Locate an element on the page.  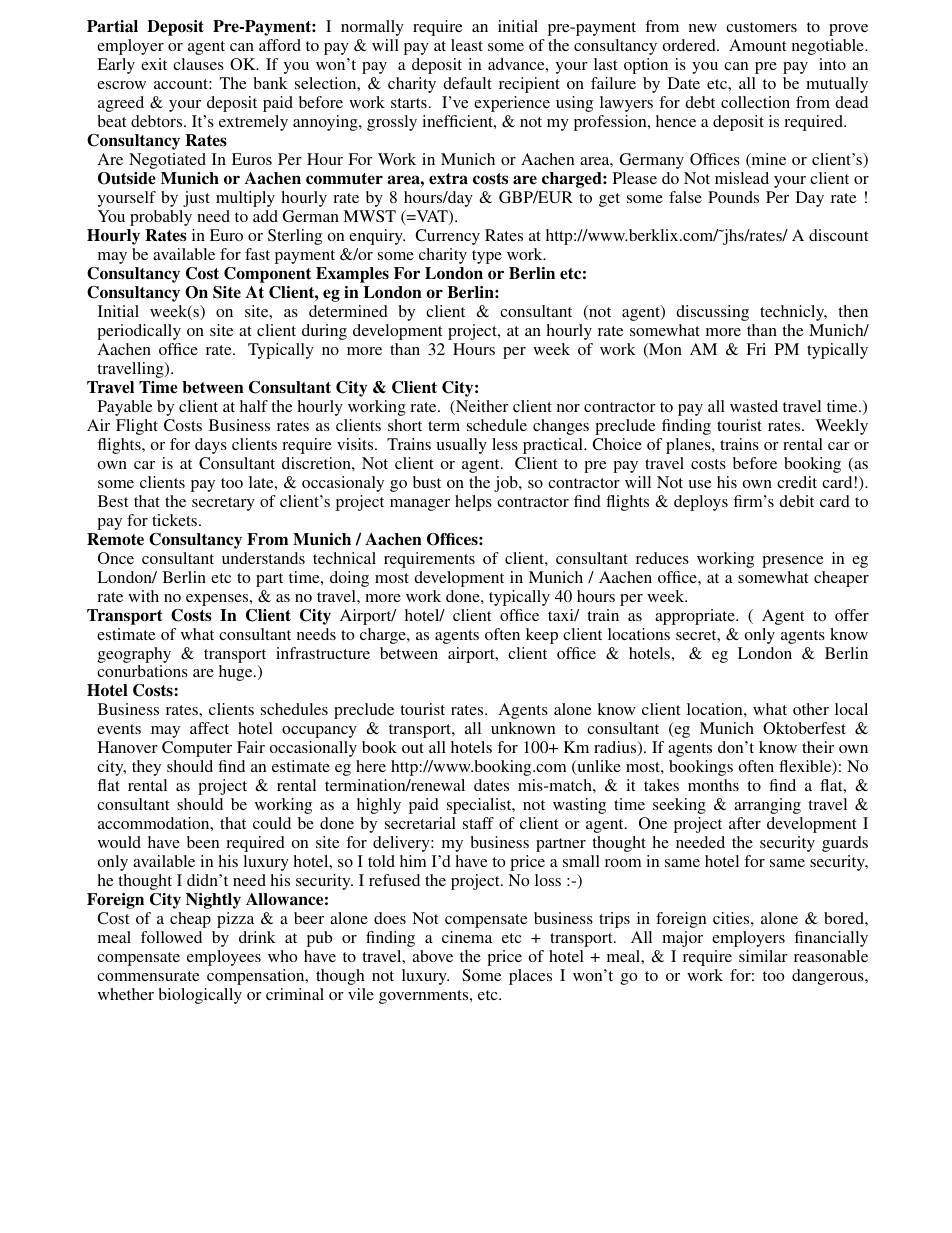
here is located at coordinates (371, 766).
